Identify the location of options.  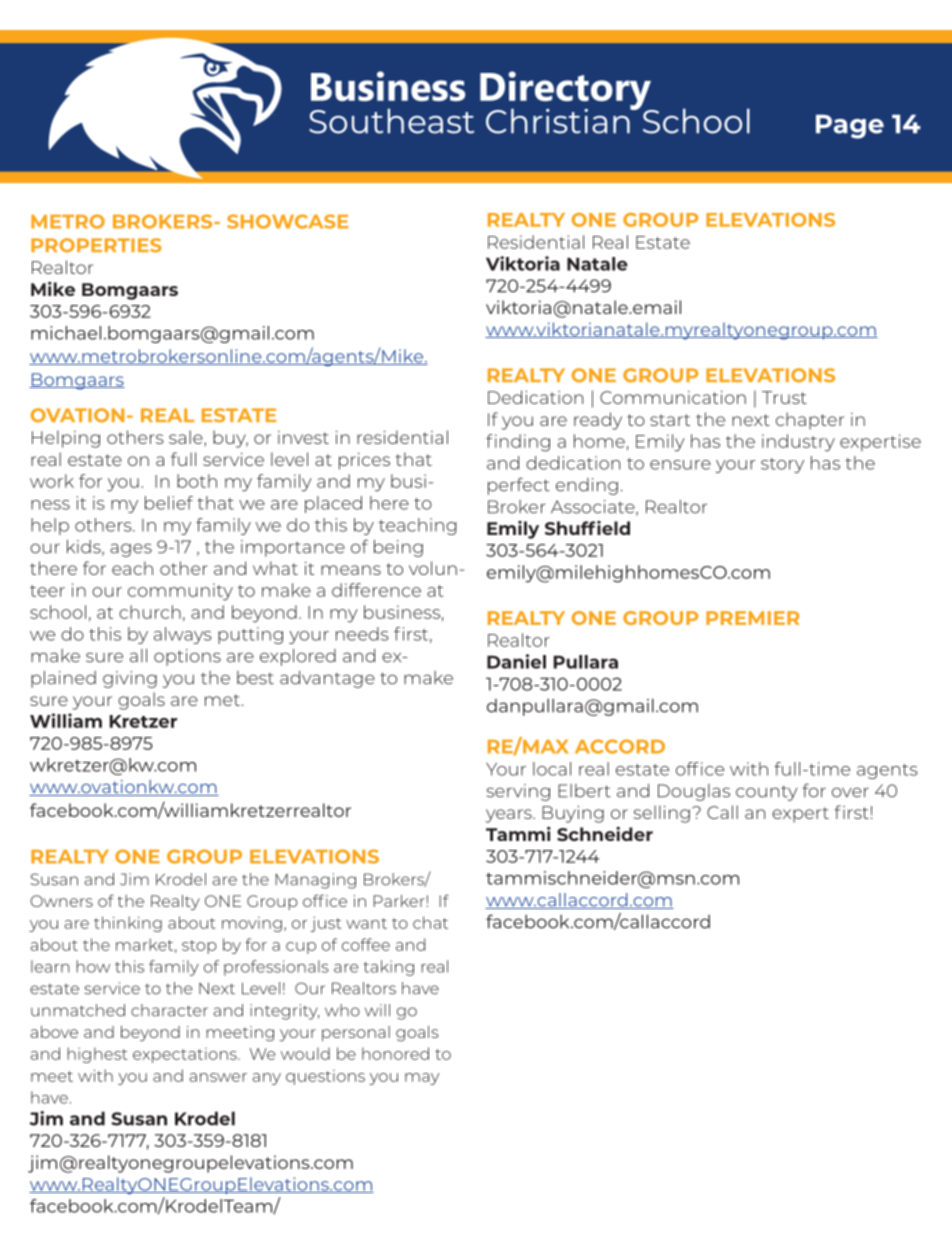
(187, 657).
